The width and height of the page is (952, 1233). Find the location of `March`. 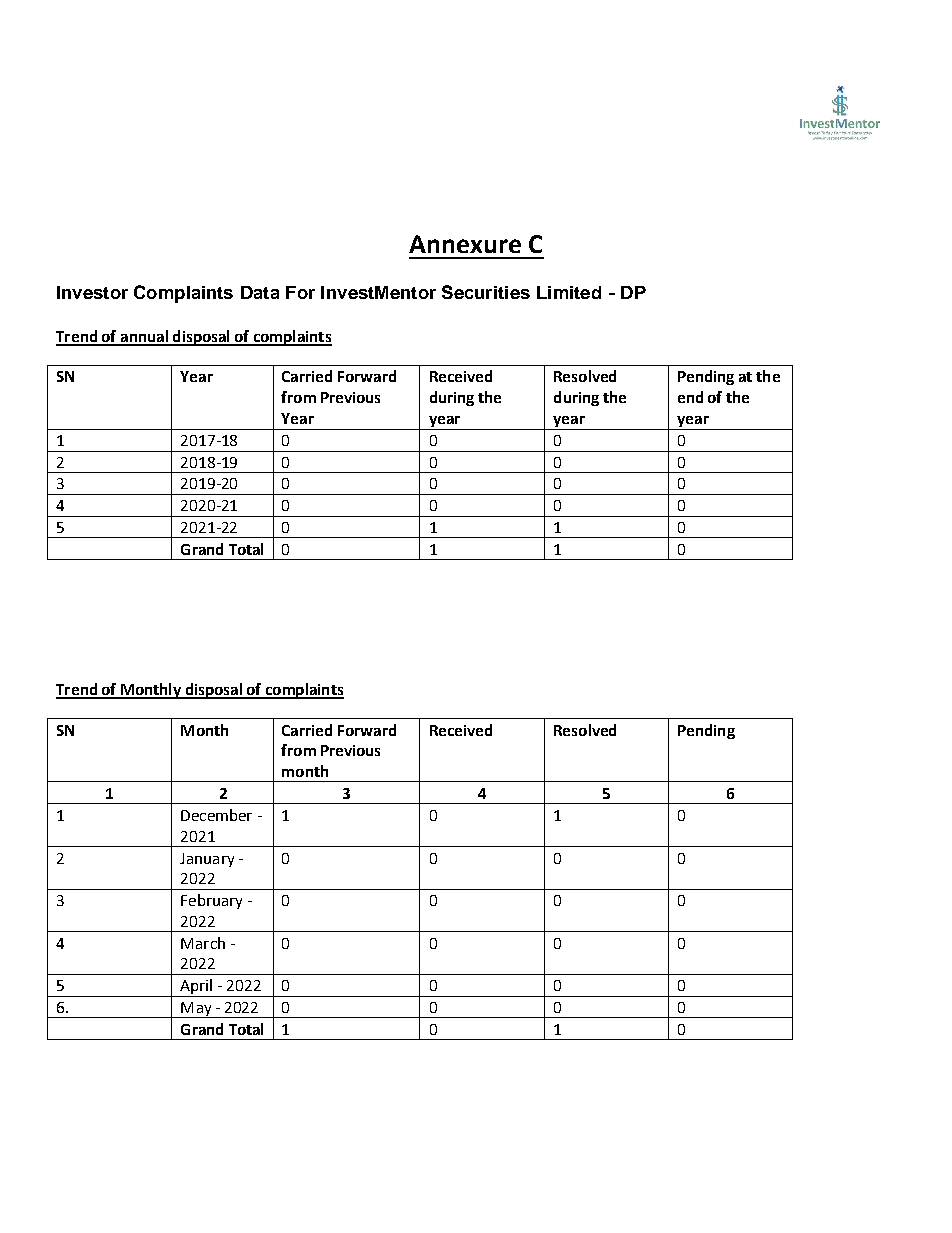

March is located at coordinates (203, 943).
